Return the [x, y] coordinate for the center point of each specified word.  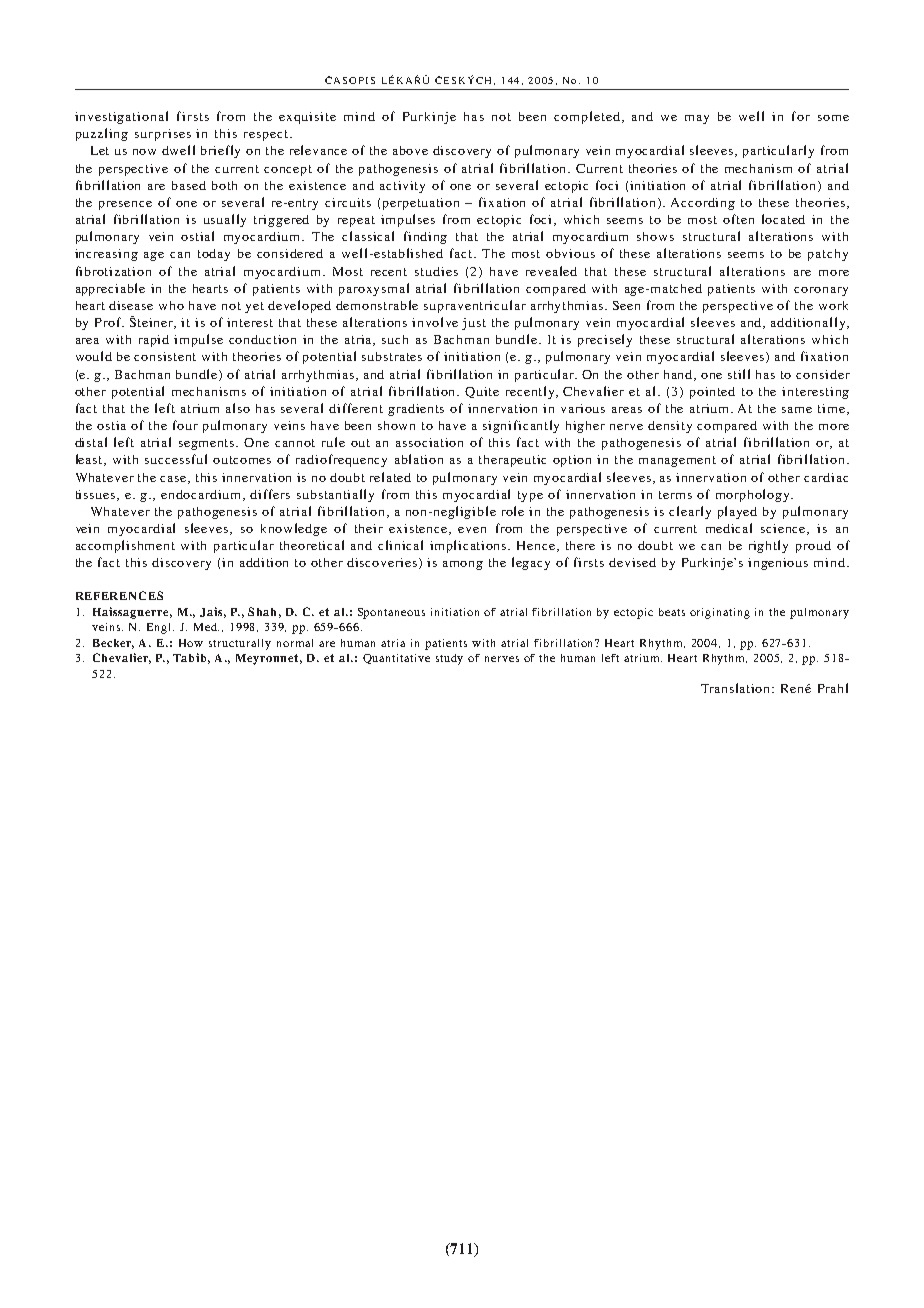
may [697, 119]
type [530, 496]
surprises [163, 135]
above [410, 150]
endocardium [202, 495]
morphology [754, 495]
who [171, 305]
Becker [113, 644]
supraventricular [475, 306]
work [833, 305]
